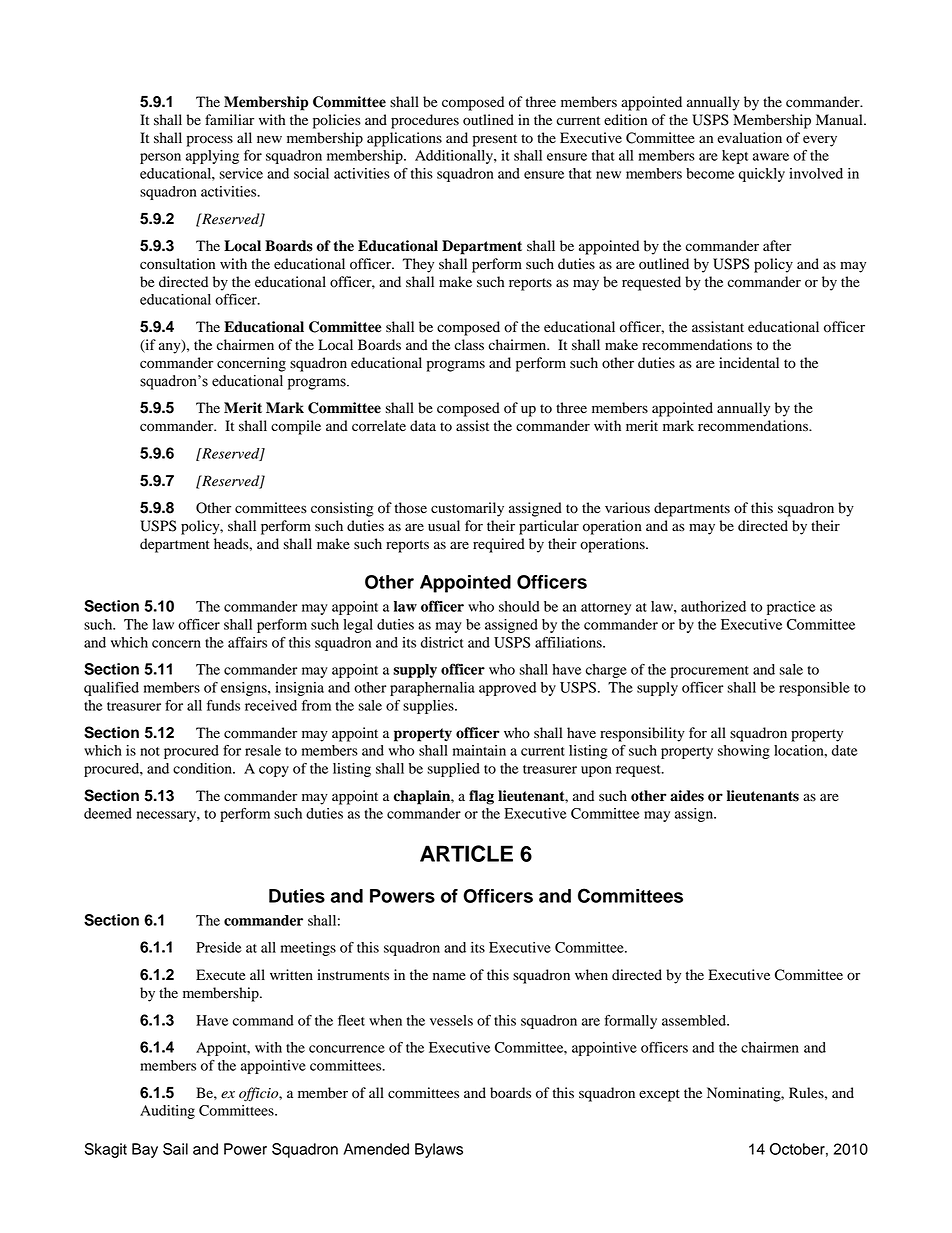 The image size is (952, 1233). Describe the element at coordinates (749, 363) in the screenshot. I see `incidental` at that location.
